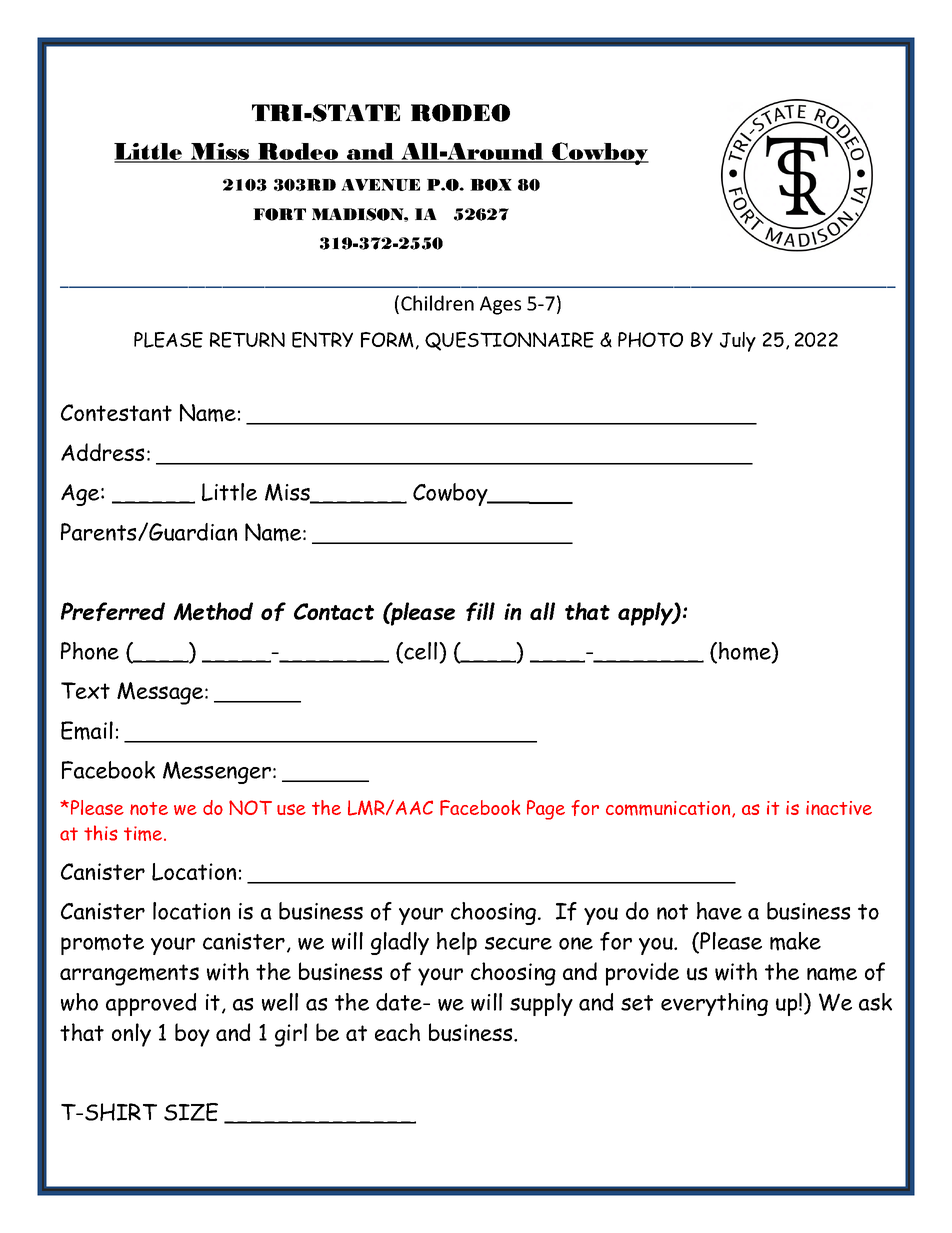 This screenshot has height=1233, width=952. Describe the element at coordinates (213, 611) in the screenshot. I see `Method` at that location.
